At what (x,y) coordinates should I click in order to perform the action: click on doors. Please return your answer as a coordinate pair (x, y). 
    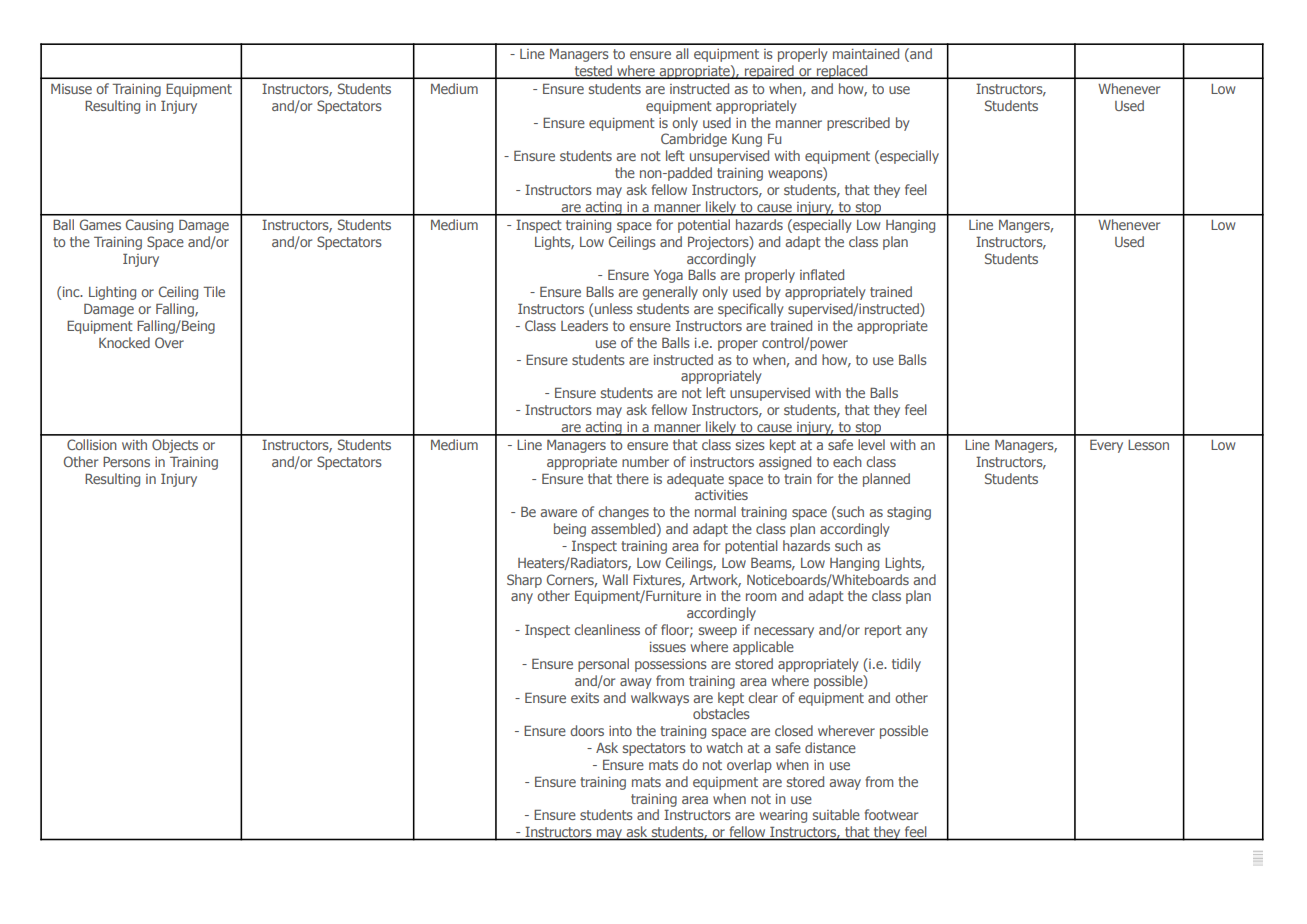
    Looking at the image, I should click on (587, 730).
